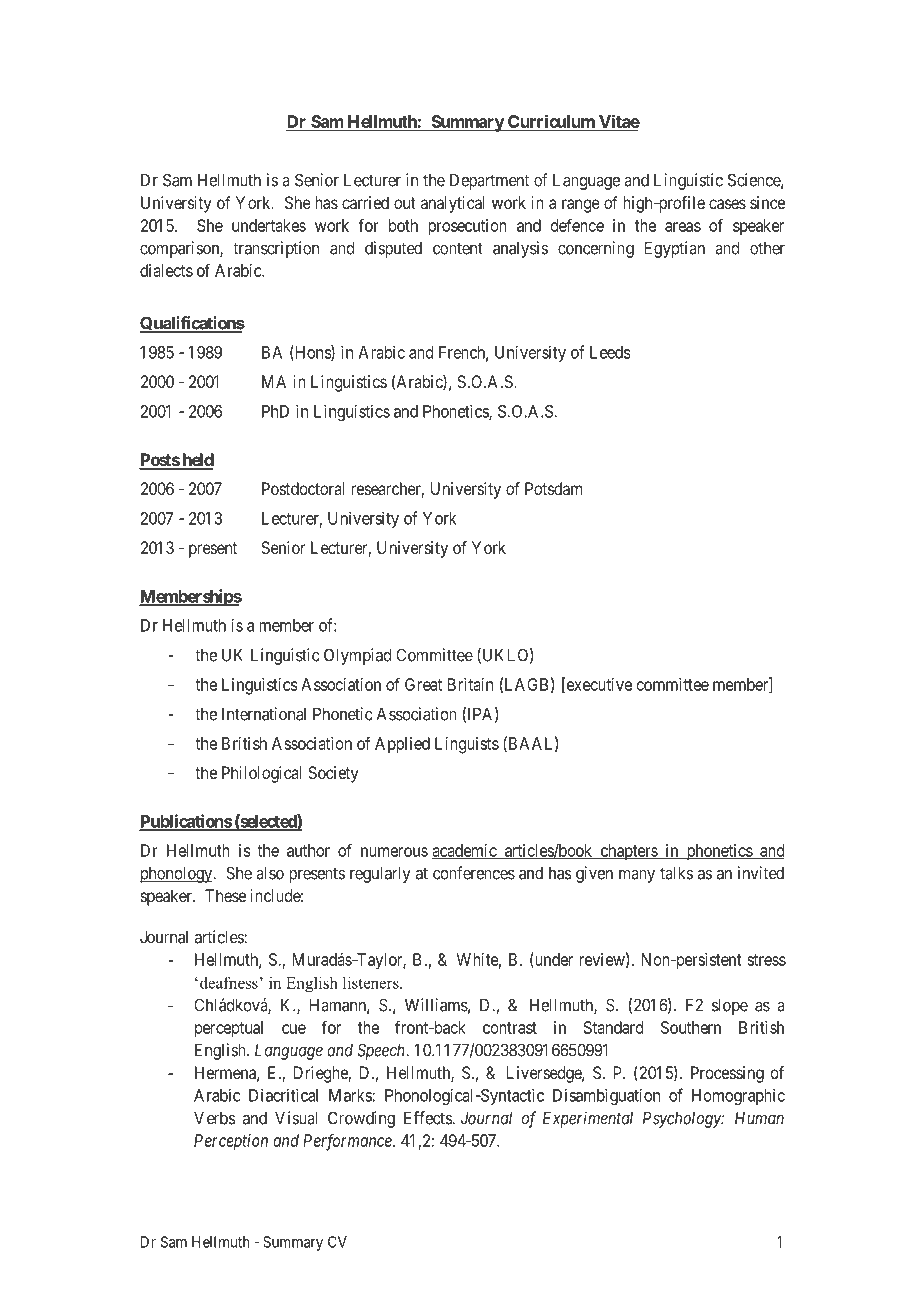  I want to click on transcription, so click(276, 249).
